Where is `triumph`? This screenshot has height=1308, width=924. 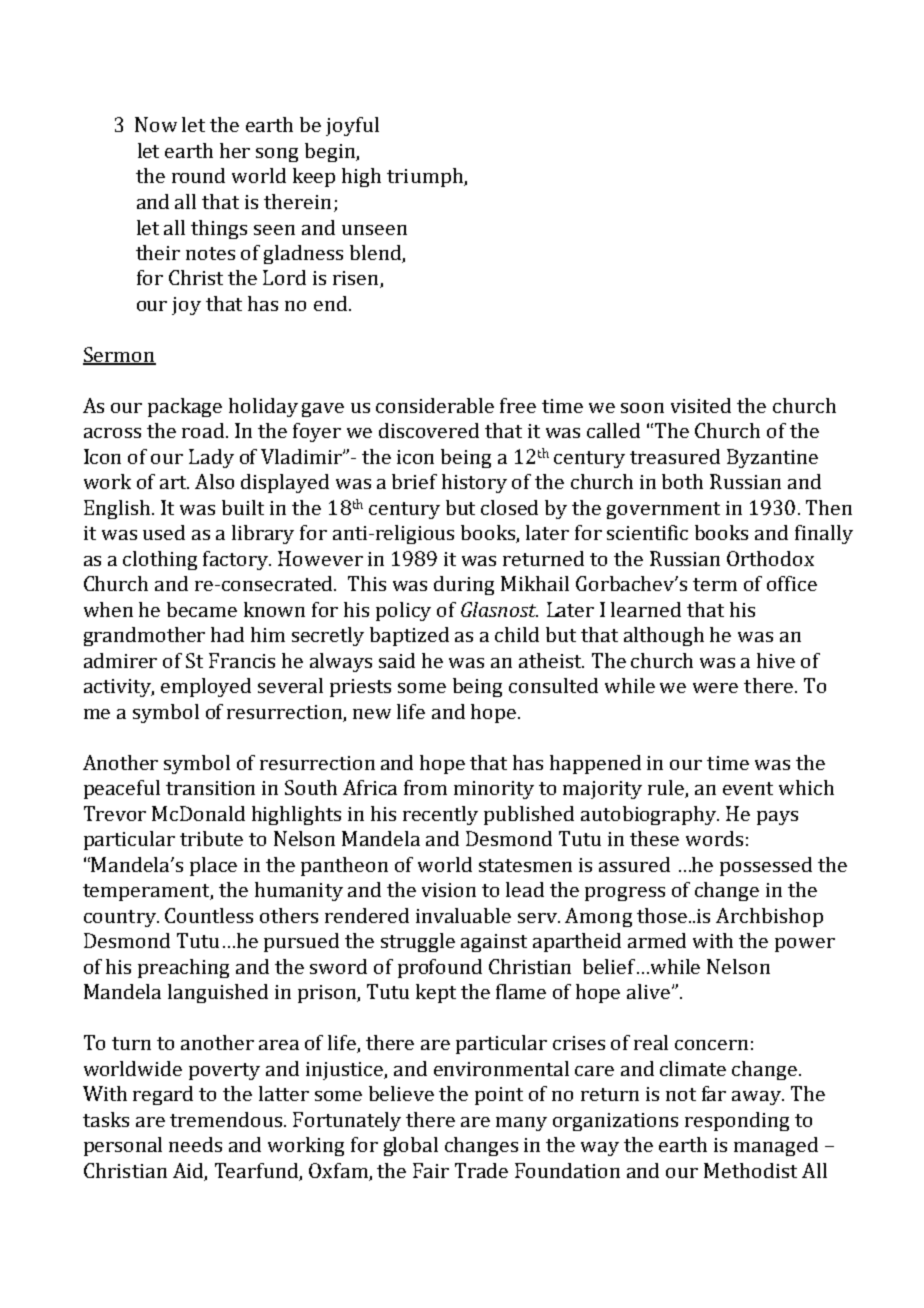
triumph is located at coordinates (426, 177).
